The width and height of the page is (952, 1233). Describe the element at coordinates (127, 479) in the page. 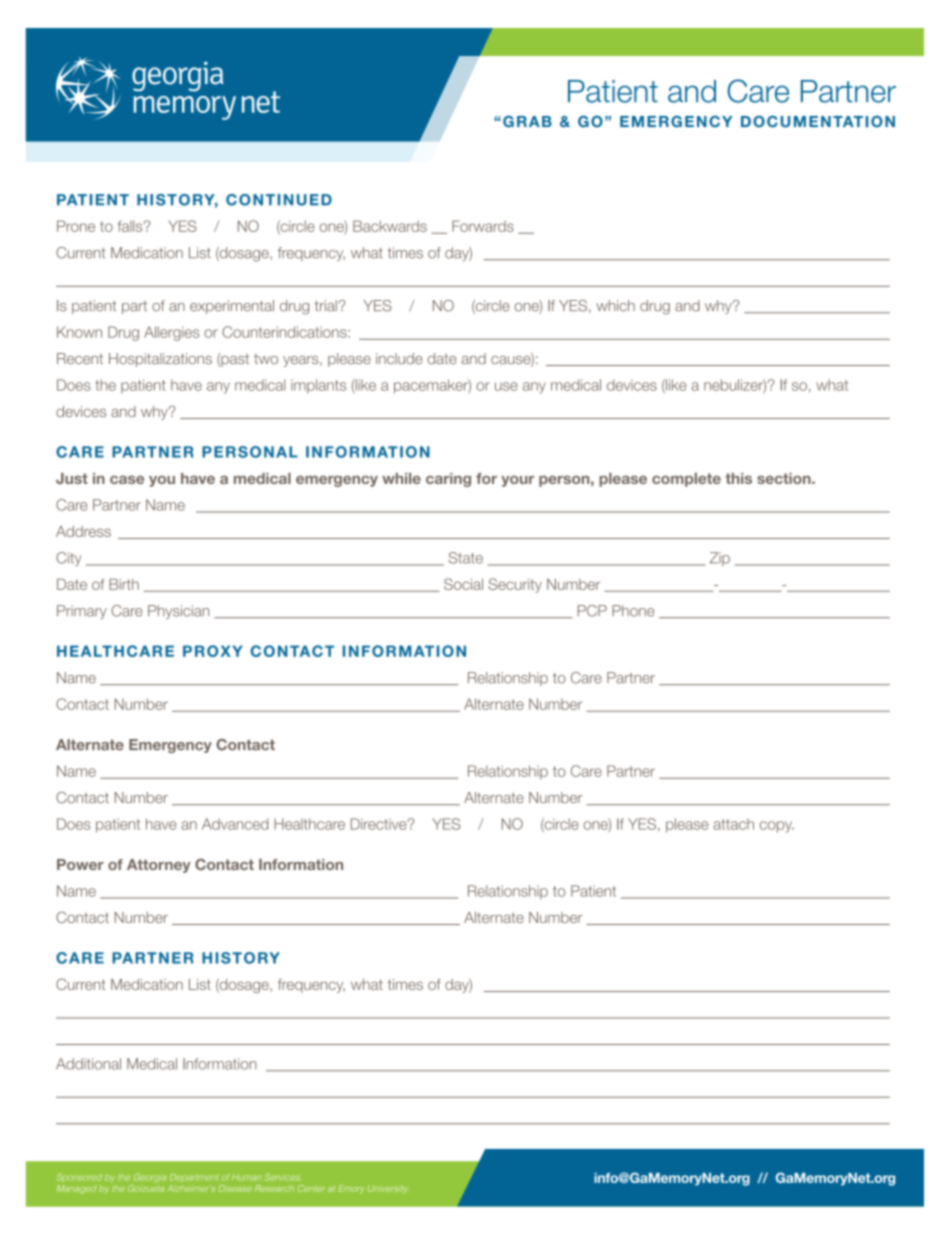

I see `case` at that location.
